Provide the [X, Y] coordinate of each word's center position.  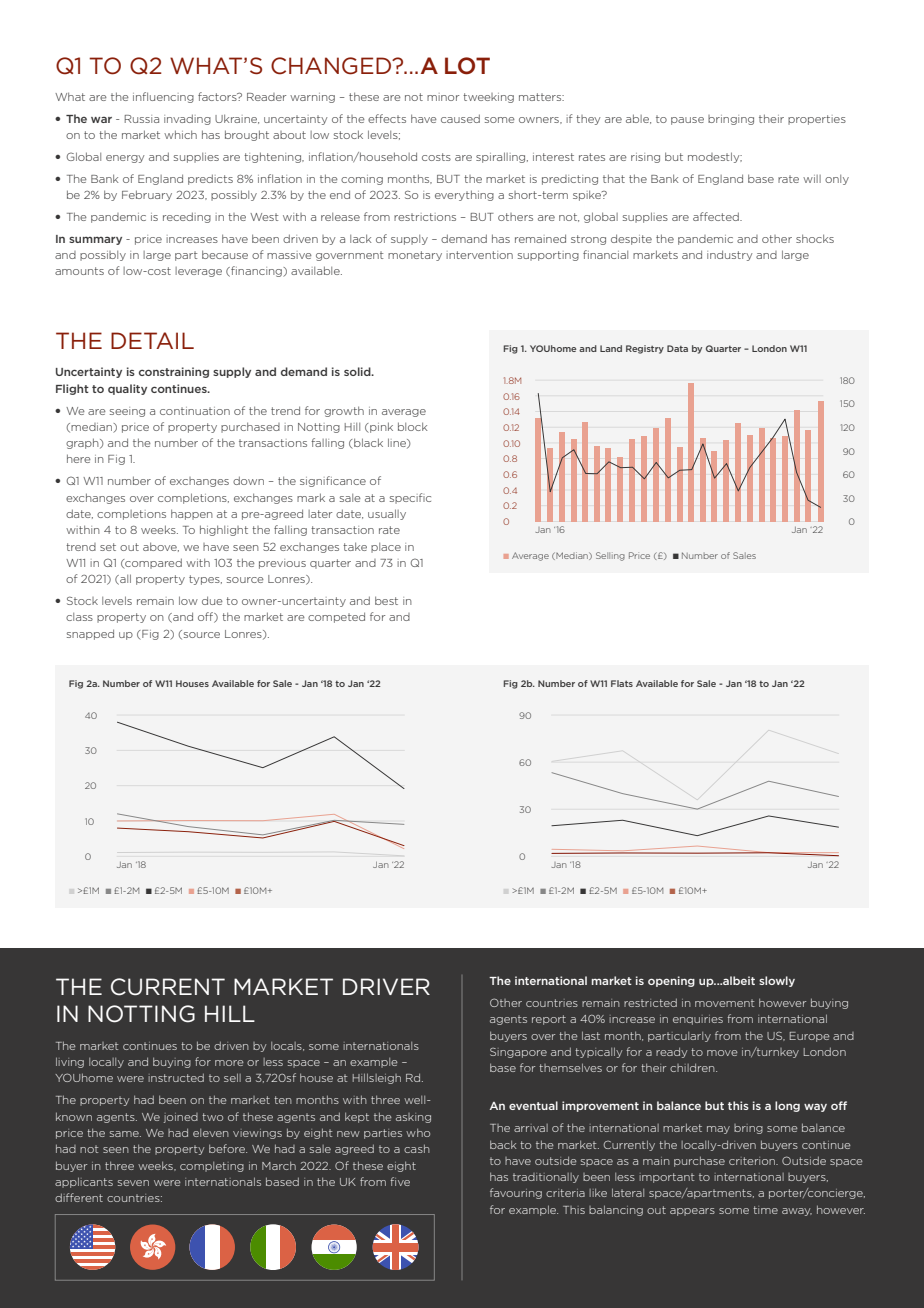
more [229, 1063]
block [412, 426]
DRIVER [386, 986]
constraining [174, 372]
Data [677, 348]
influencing [163, 97]
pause [687, 121]
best [386, 600]
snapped [90, 634]
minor [443, 97]
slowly [777, 981]
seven [133, 1183]
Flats [622, 683]
